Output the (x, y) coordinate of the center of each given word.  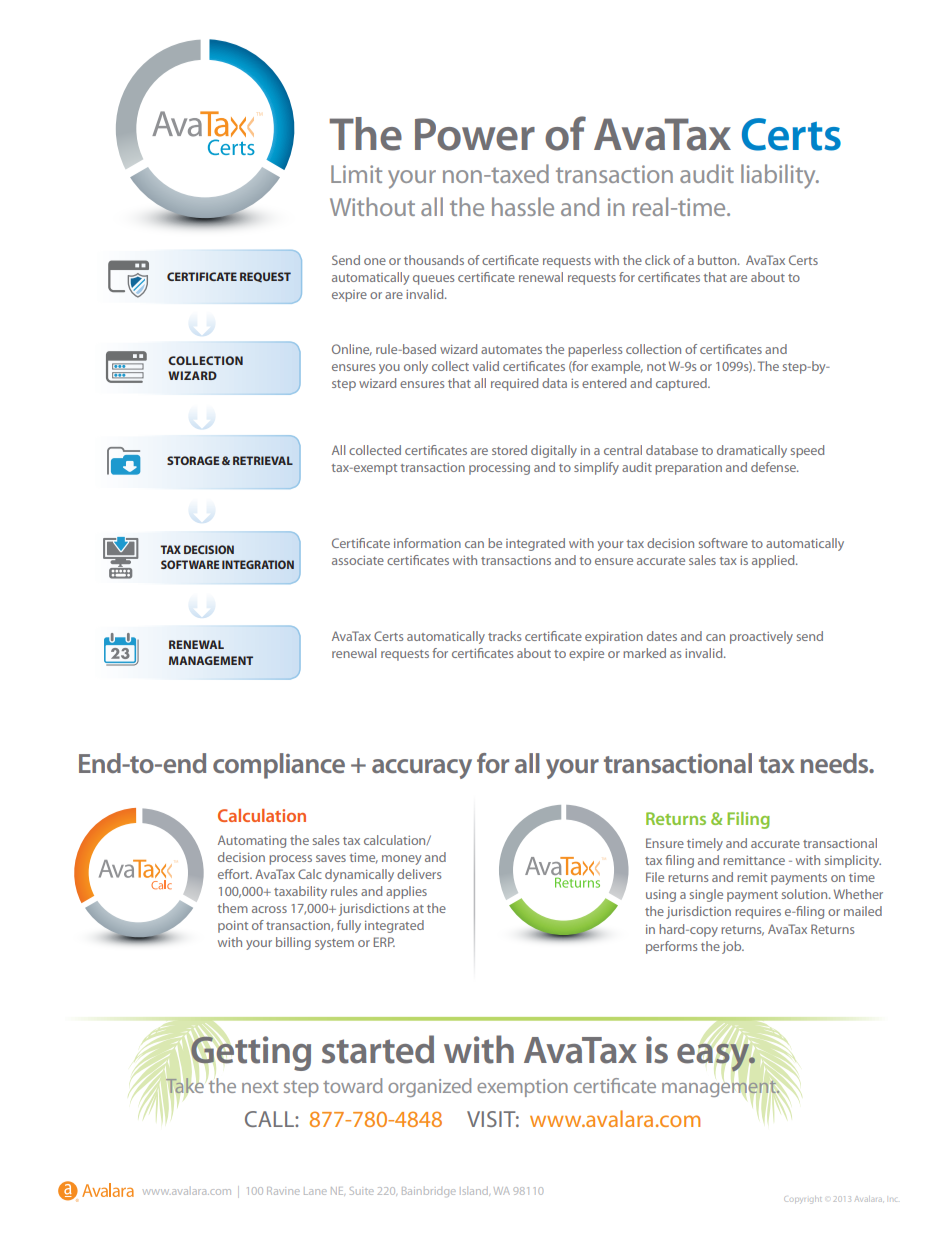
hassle (523, 206)
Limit (356, 174)
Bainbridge (429, 1192)
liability (779, 176)
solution (806, 894)
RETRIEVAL (263, 460)
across (269, 909)
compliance (279, 766)
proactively (761, 637)
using (661, 896)
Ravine (283, 1191)
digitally (554, 451)
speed (807, 451)
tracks (504, 636)
